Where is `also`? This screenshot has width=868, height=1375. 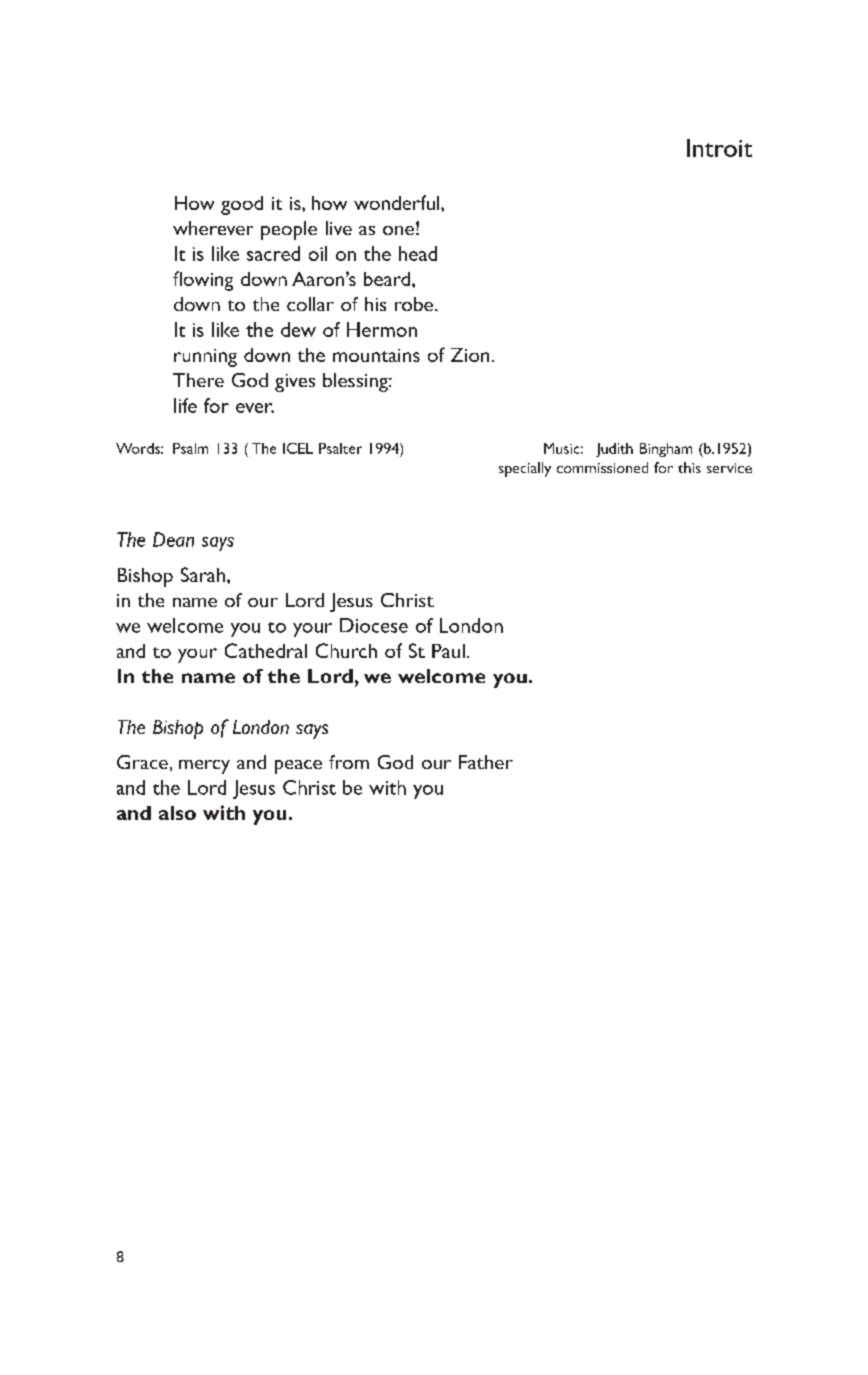
also is located at coordinates (177, 813).
